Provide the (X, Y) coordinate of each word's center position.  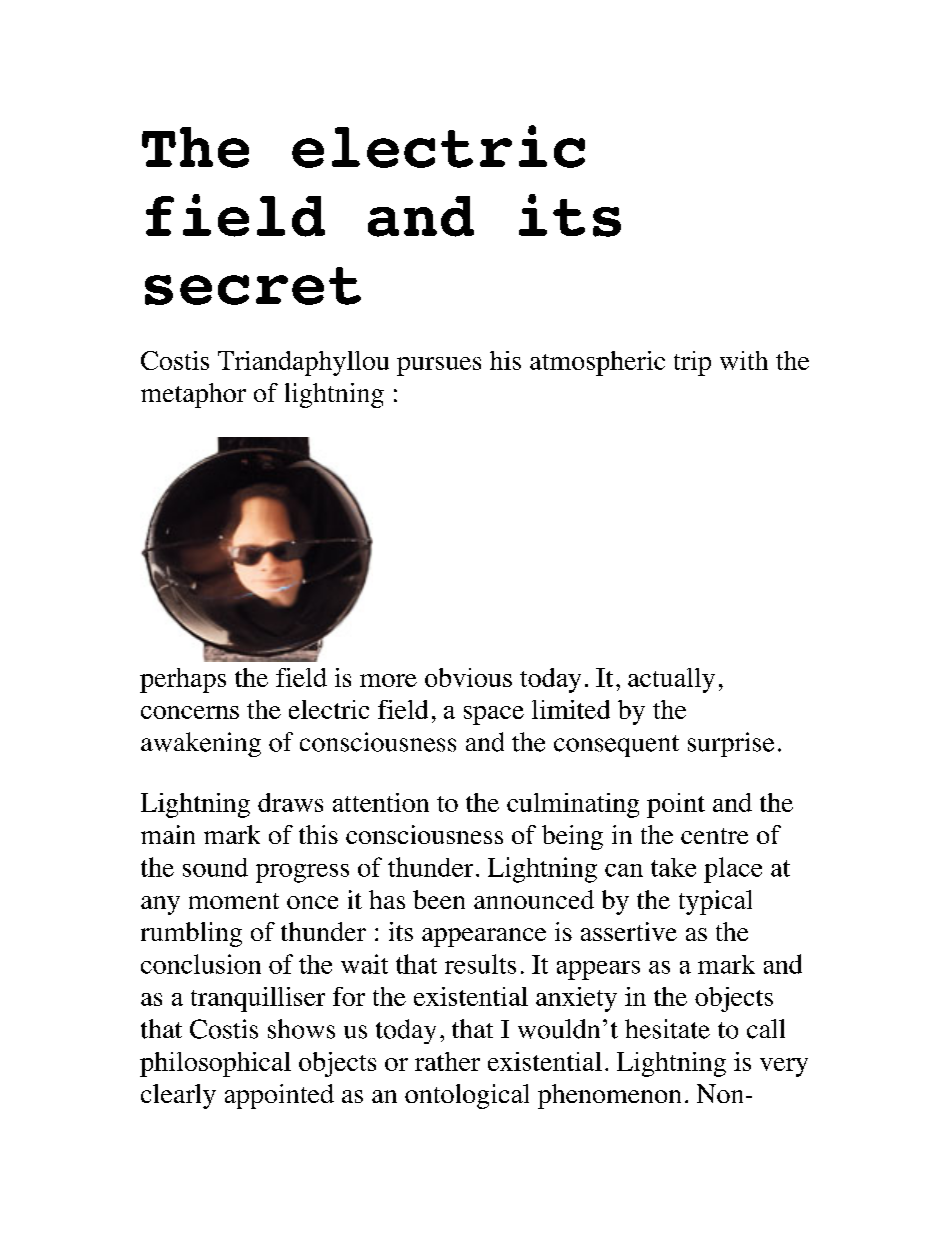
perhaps (183, 680)
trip (692, 363)
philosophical (215, 1064)
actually (671, 680)
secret (253, 286)
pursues (439, 366)
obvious (468, 677)
